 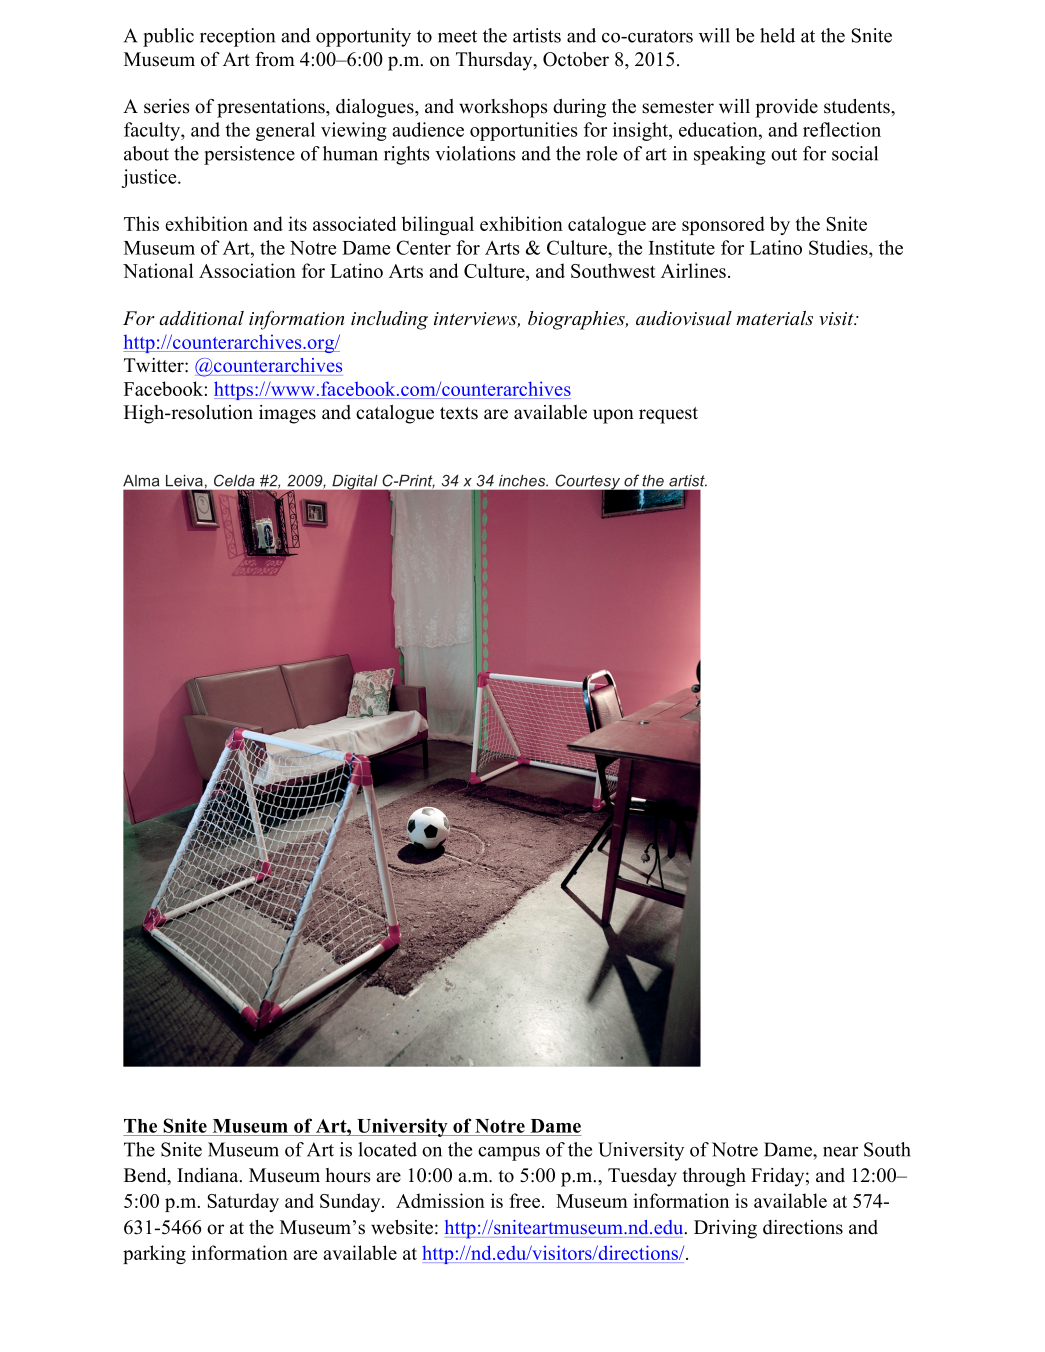 I want to click on additional, so click(x=201, y=318).
